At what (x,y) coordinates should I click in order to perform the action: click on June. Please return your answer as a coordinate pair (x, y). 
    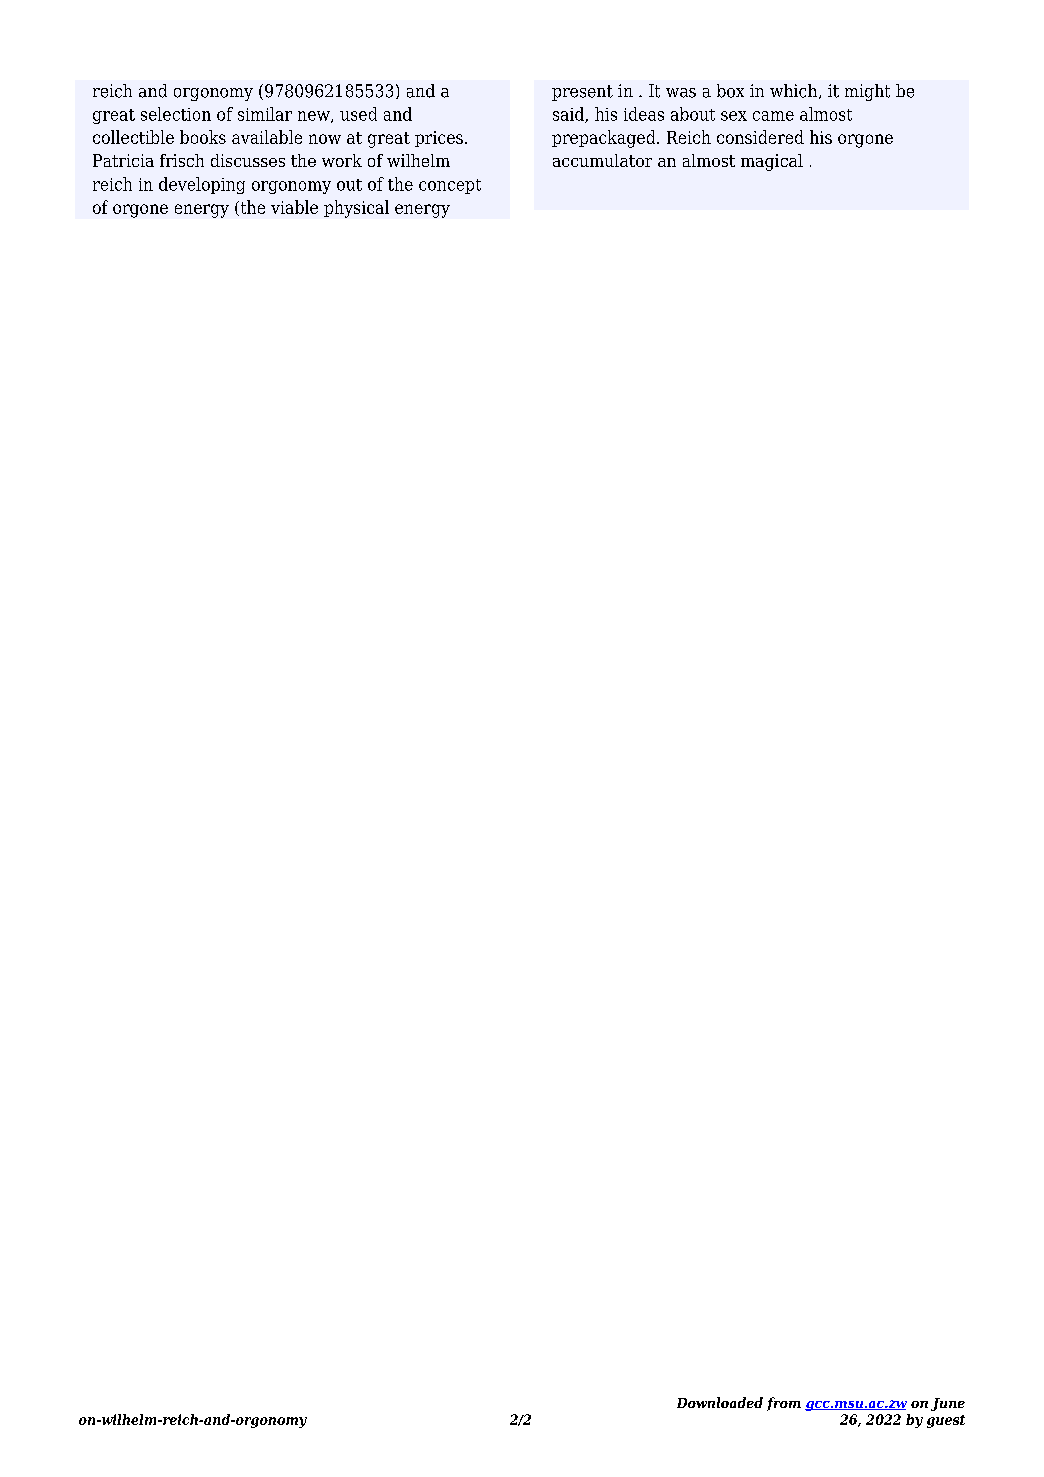
    Looking at the image, I should click on (948, 1404).
